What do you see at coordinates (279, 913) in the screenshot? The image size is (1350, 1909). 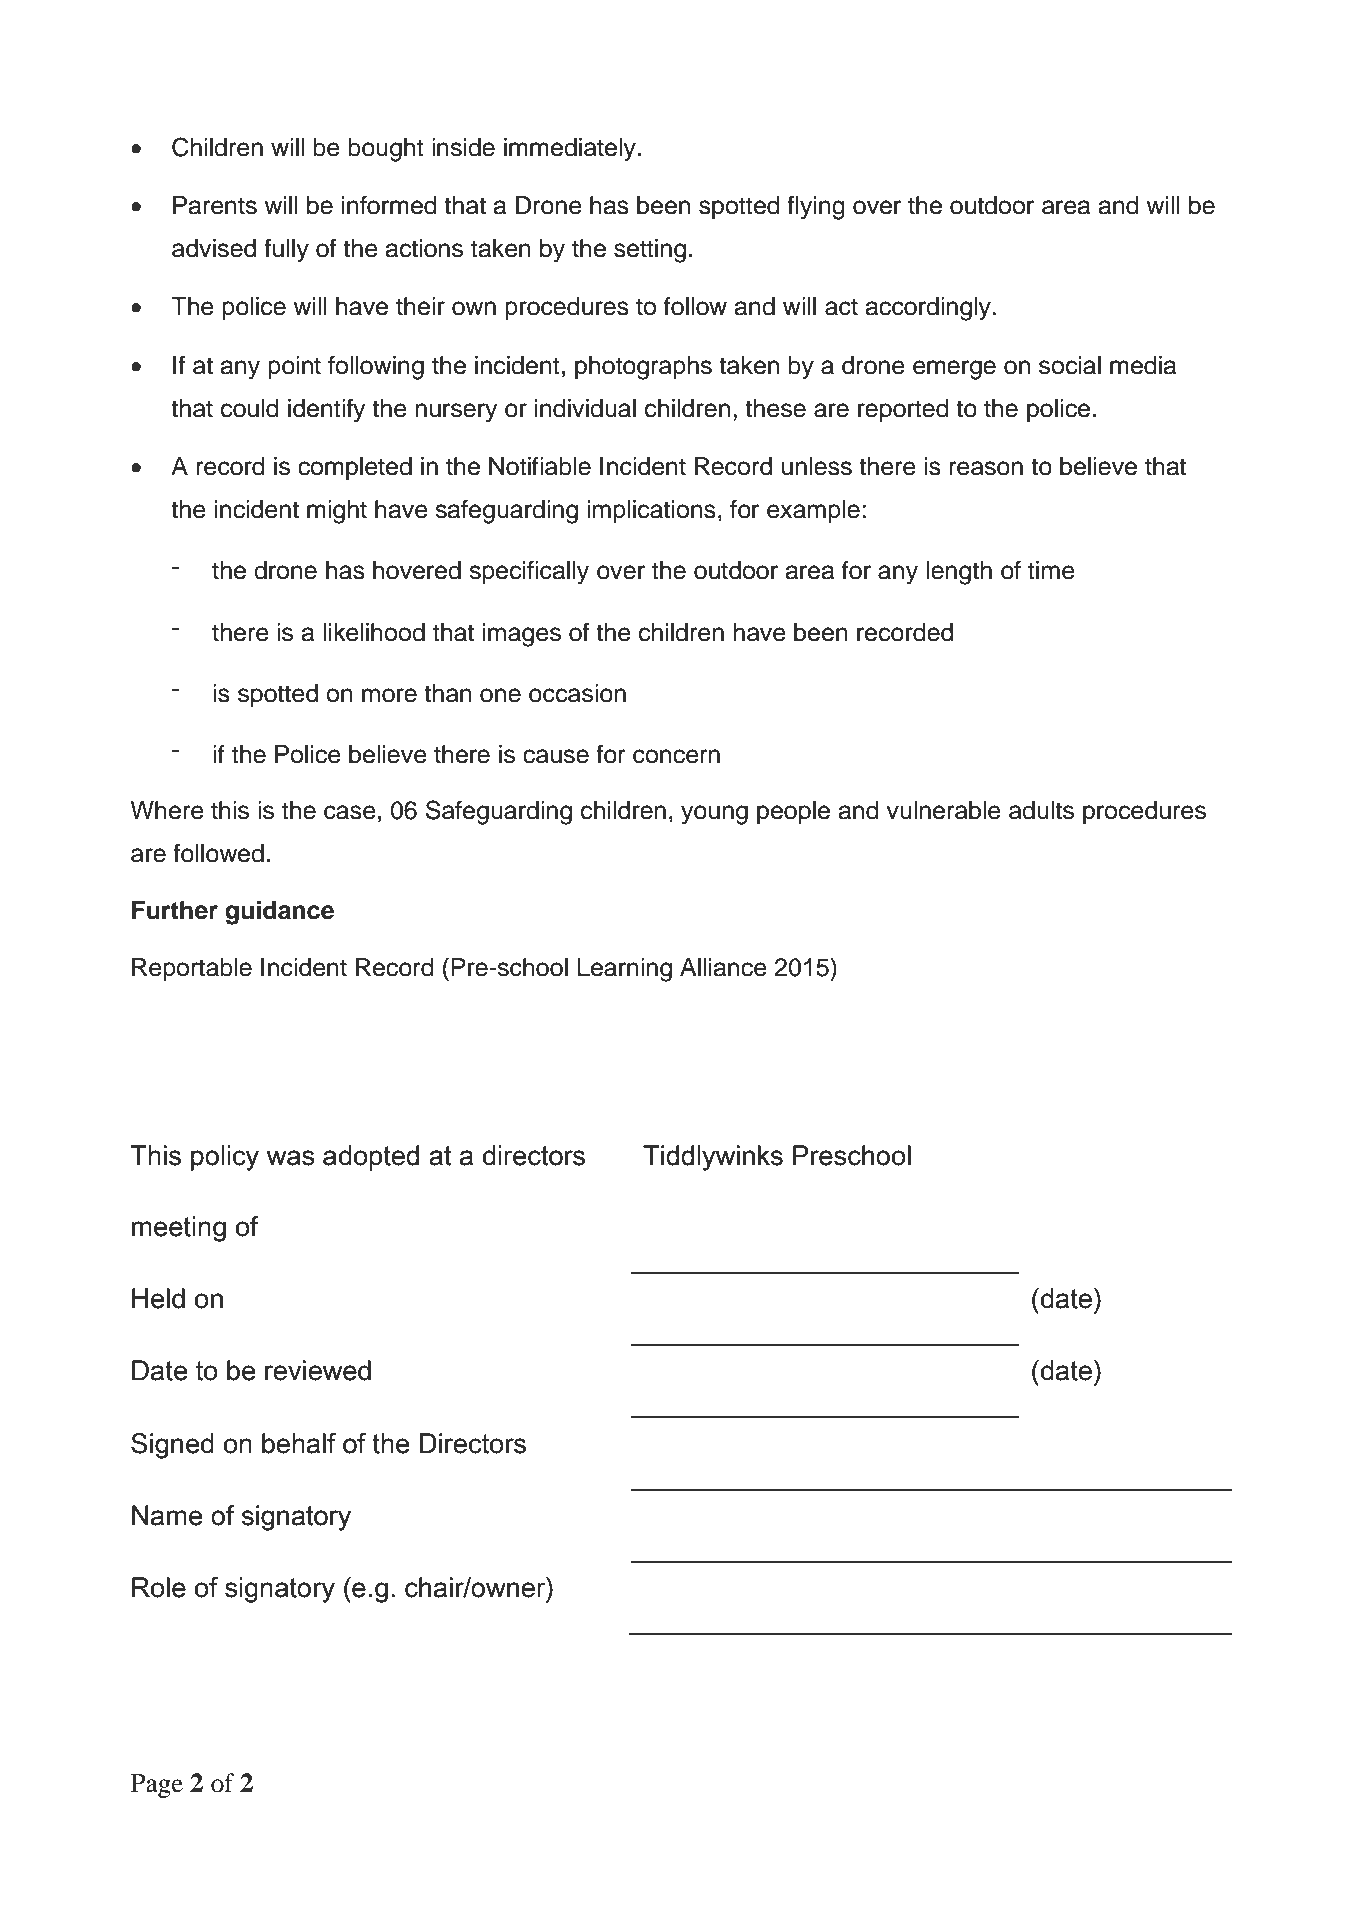 I see `guidance` at bounding box center [279, 913].
